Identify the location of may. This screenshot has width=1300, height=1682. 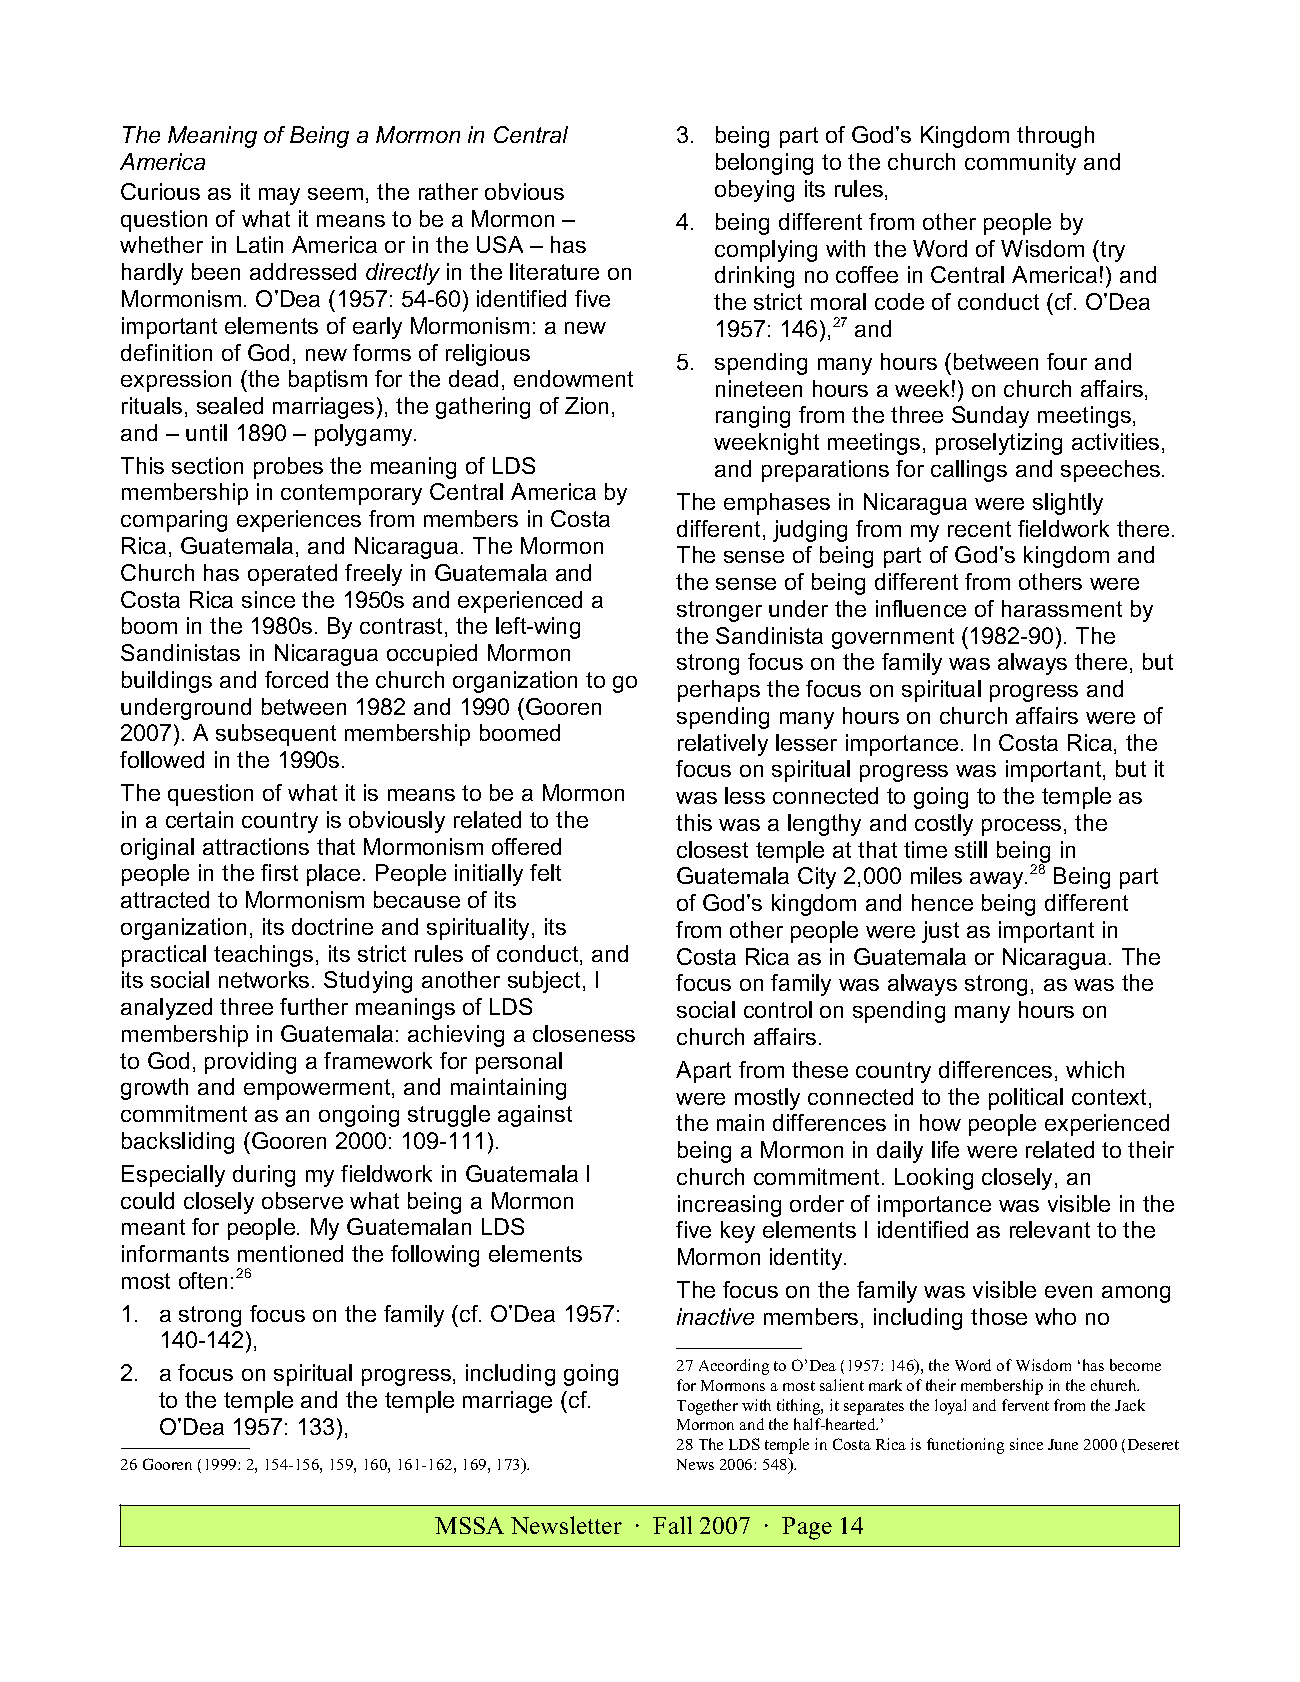
(279, 196).
